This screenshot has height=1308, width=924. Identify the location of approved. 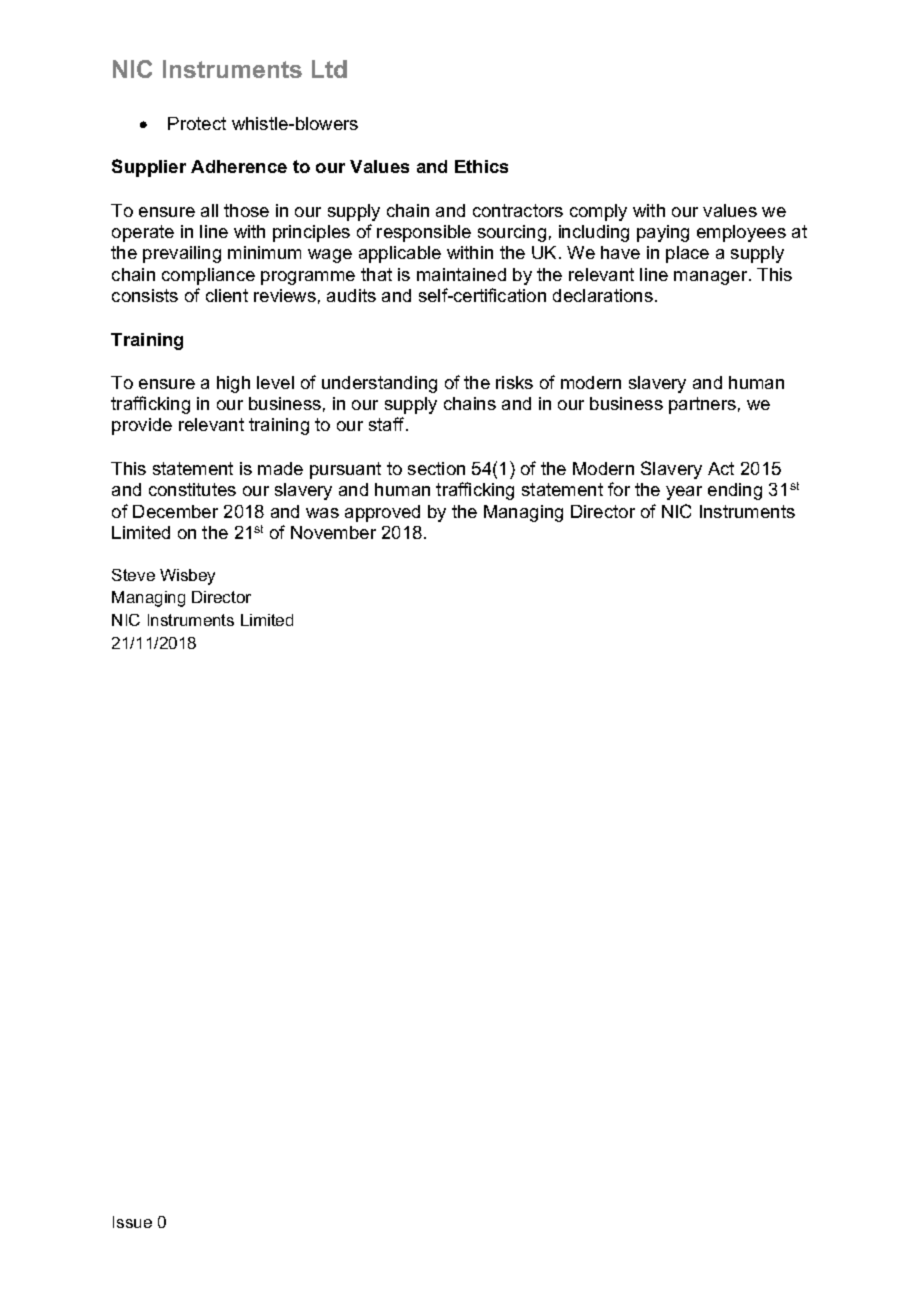
(382, 513).
